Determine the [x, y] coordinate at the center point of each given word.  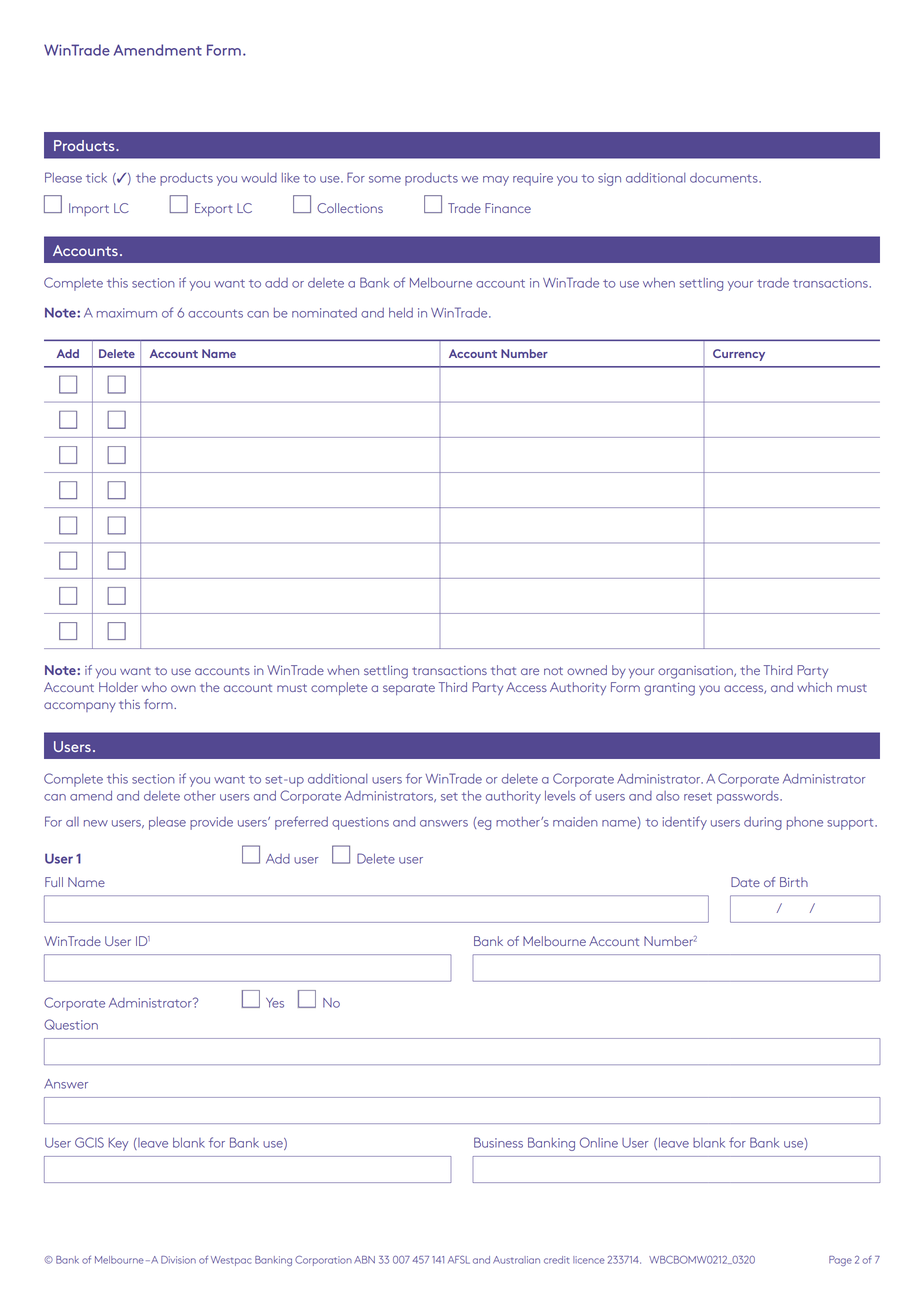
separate [409, 689]
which [814, 687]
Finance [508, 208]
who [154, 687]
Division [178, 1260]
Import [89, 209]
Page [840, 1261]
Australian [516, 1260]
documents [725, 178]
